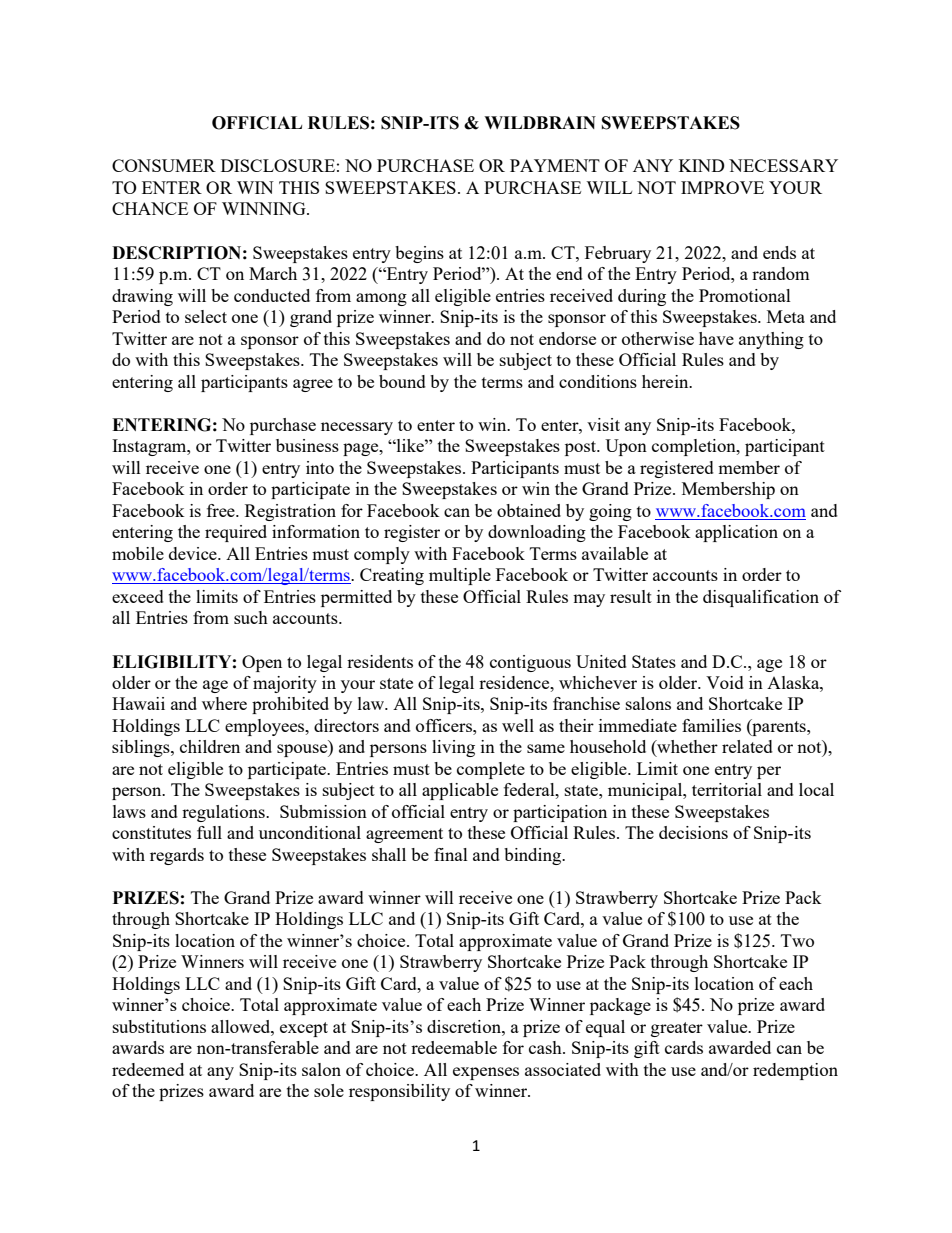 This screenshot has width=952, height=1233. Describe the element at coordinates (695, 447) in the screenshot. I see `completion` at that location.
